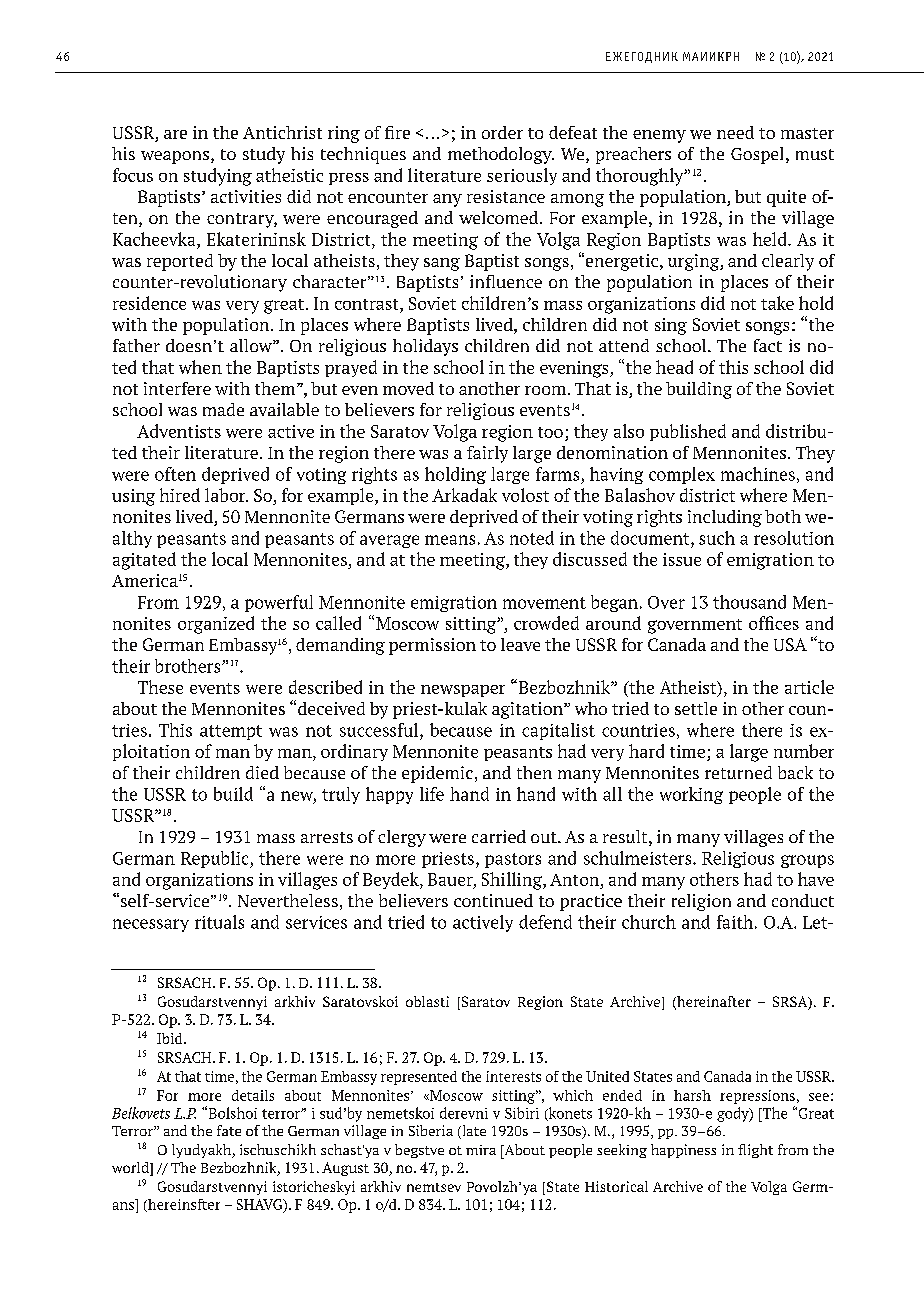 The width and height of the screenshot is (924, 1305). I want to click on holidays, so click(425, 347).
